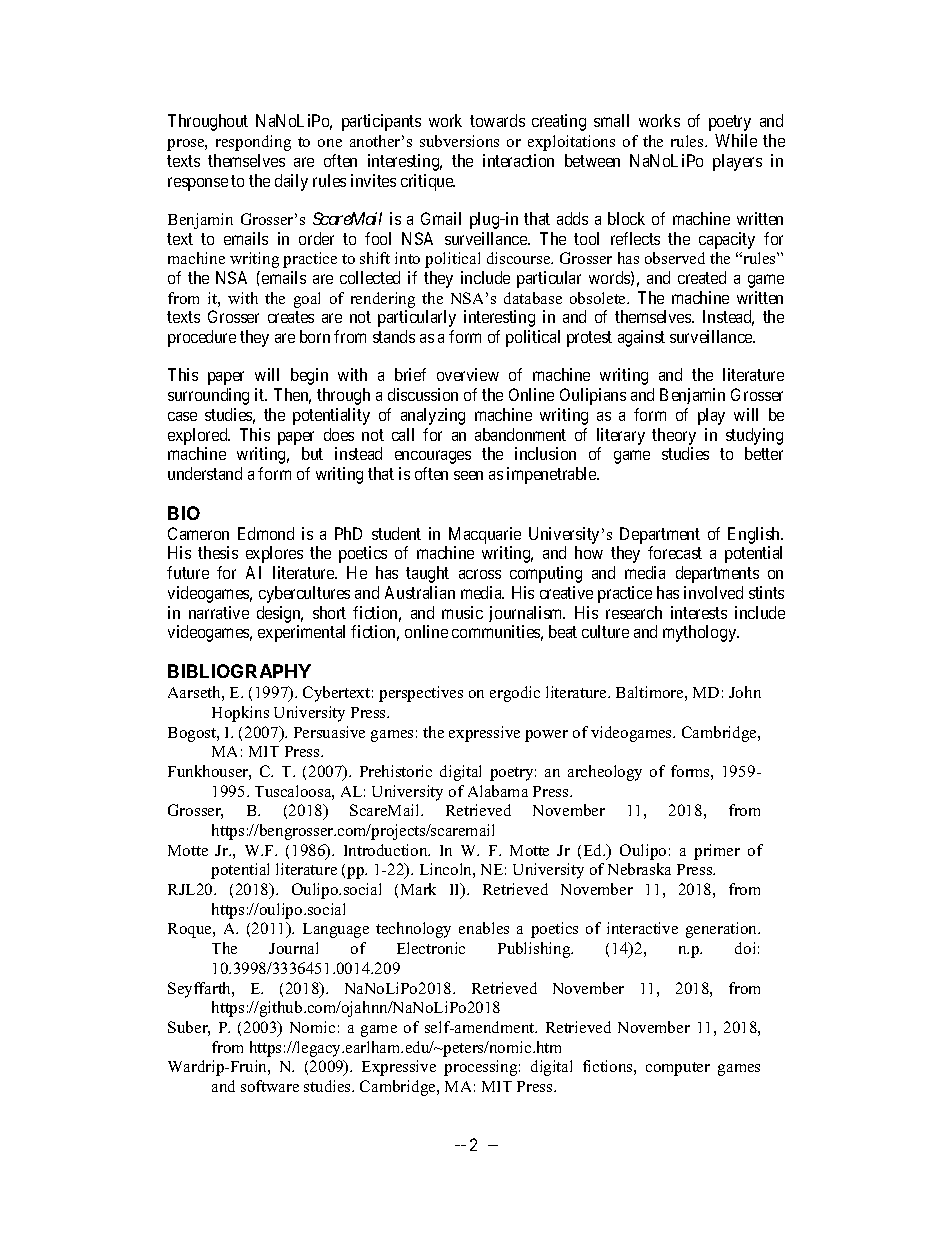 The image size is (952, 1233). Describe the element at coordinates (270, 1086) in the screenshot. I see `software` at that location.
